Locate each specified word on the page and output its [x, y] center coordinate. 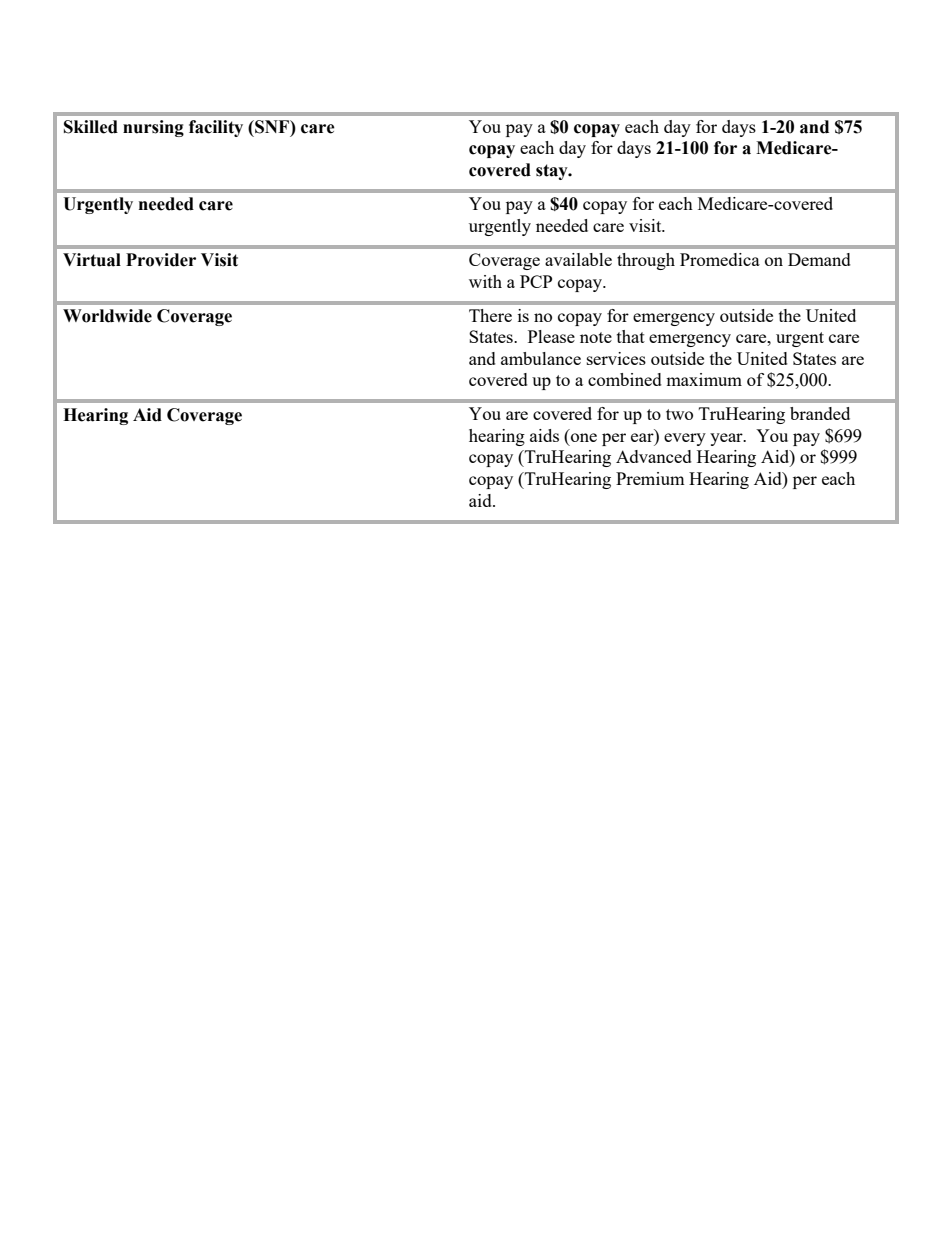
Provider [161, 260]
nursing [153, 128]
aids [544, 435]
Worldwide [107, 316]
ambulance [541, 358]
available [578, 259]
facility [216, 128]
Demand [819, 259]
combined [625, 379]
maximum [704, 379]
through [646, 261]
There [490, 315]
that [631, 336]
